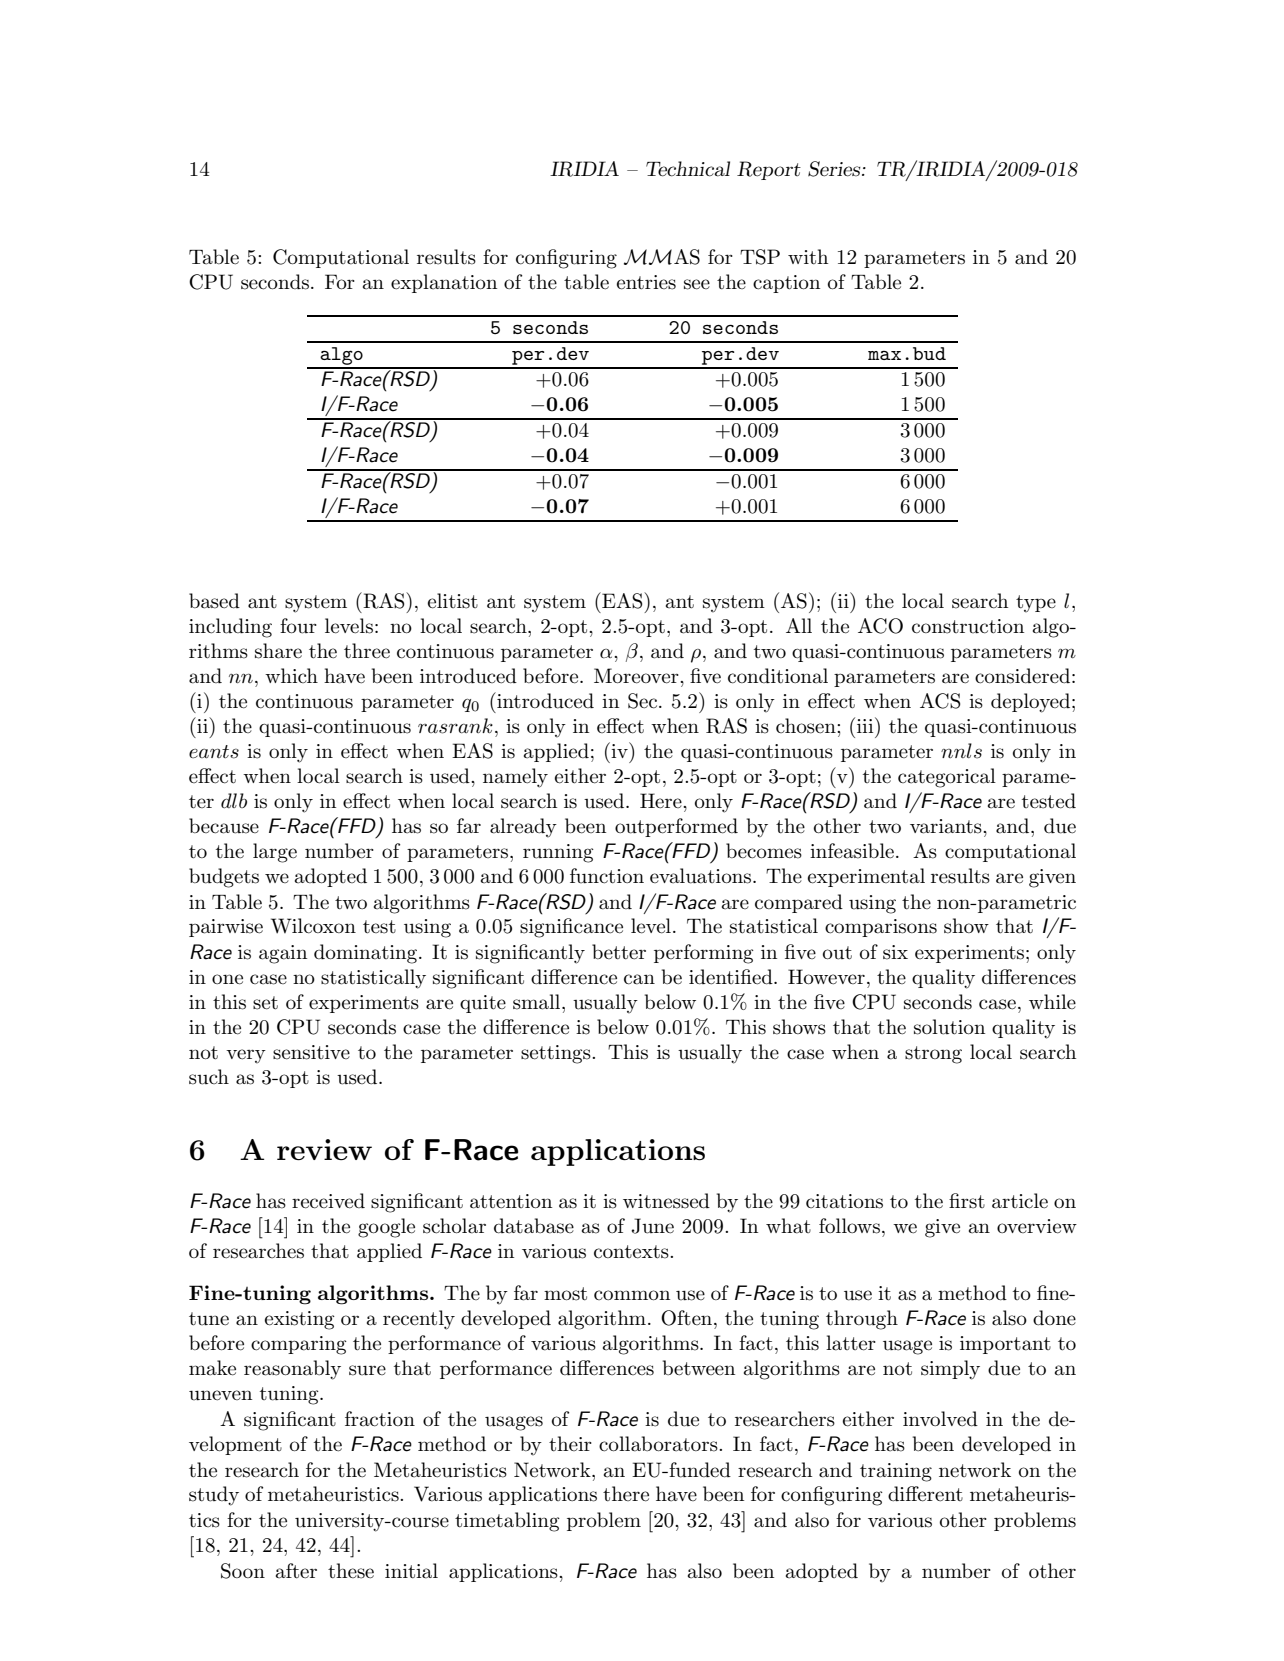 The image size is (1284, 1661). What do you see at coordinates (444, 283) in the screenshot?
I see `explanation` at bounding box center [444, 283].
